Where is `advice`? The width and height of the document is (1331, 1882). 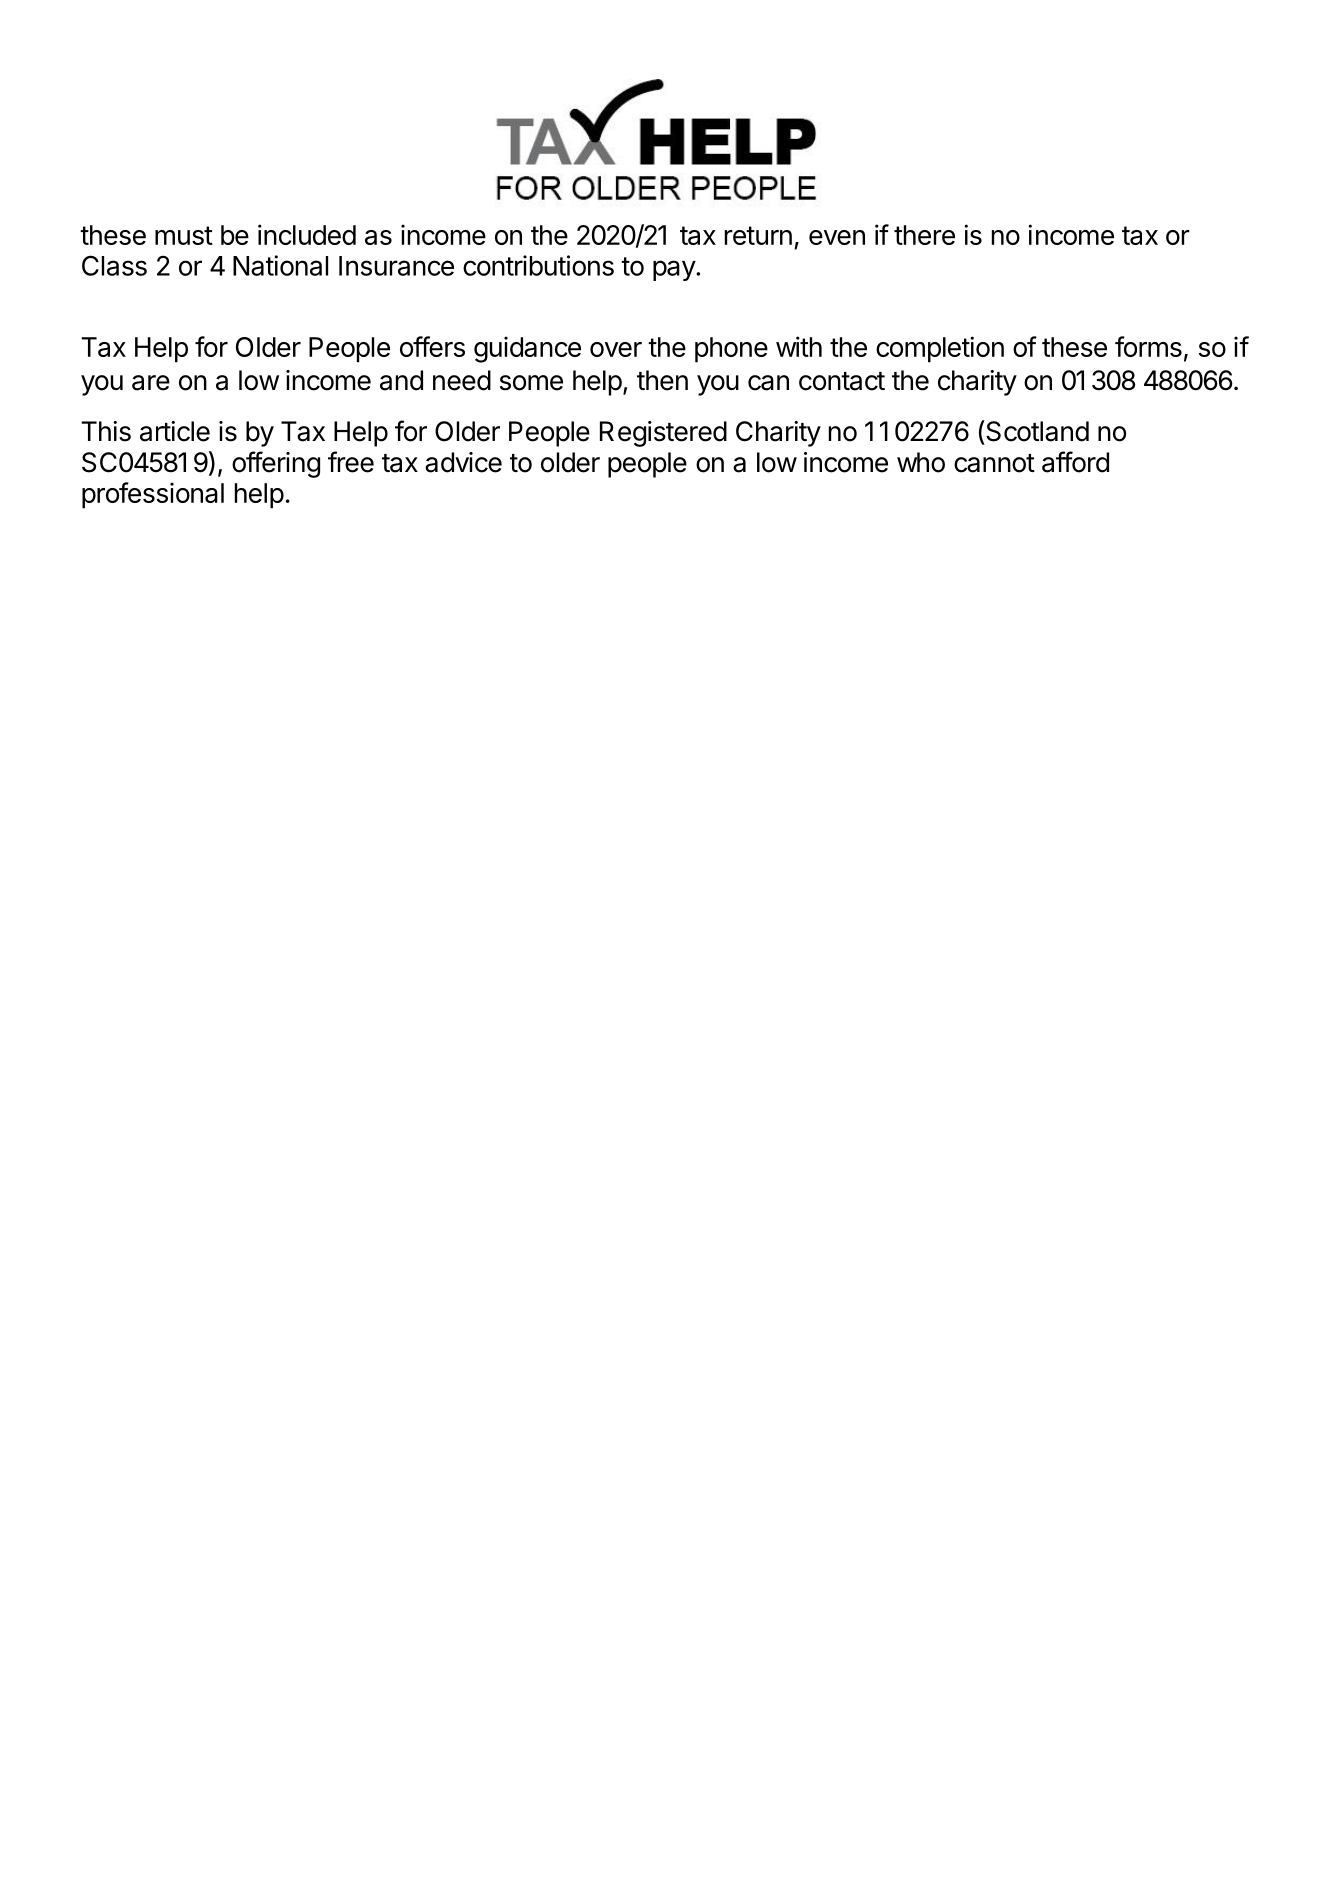
advice is located at coordinates (463, 462).
